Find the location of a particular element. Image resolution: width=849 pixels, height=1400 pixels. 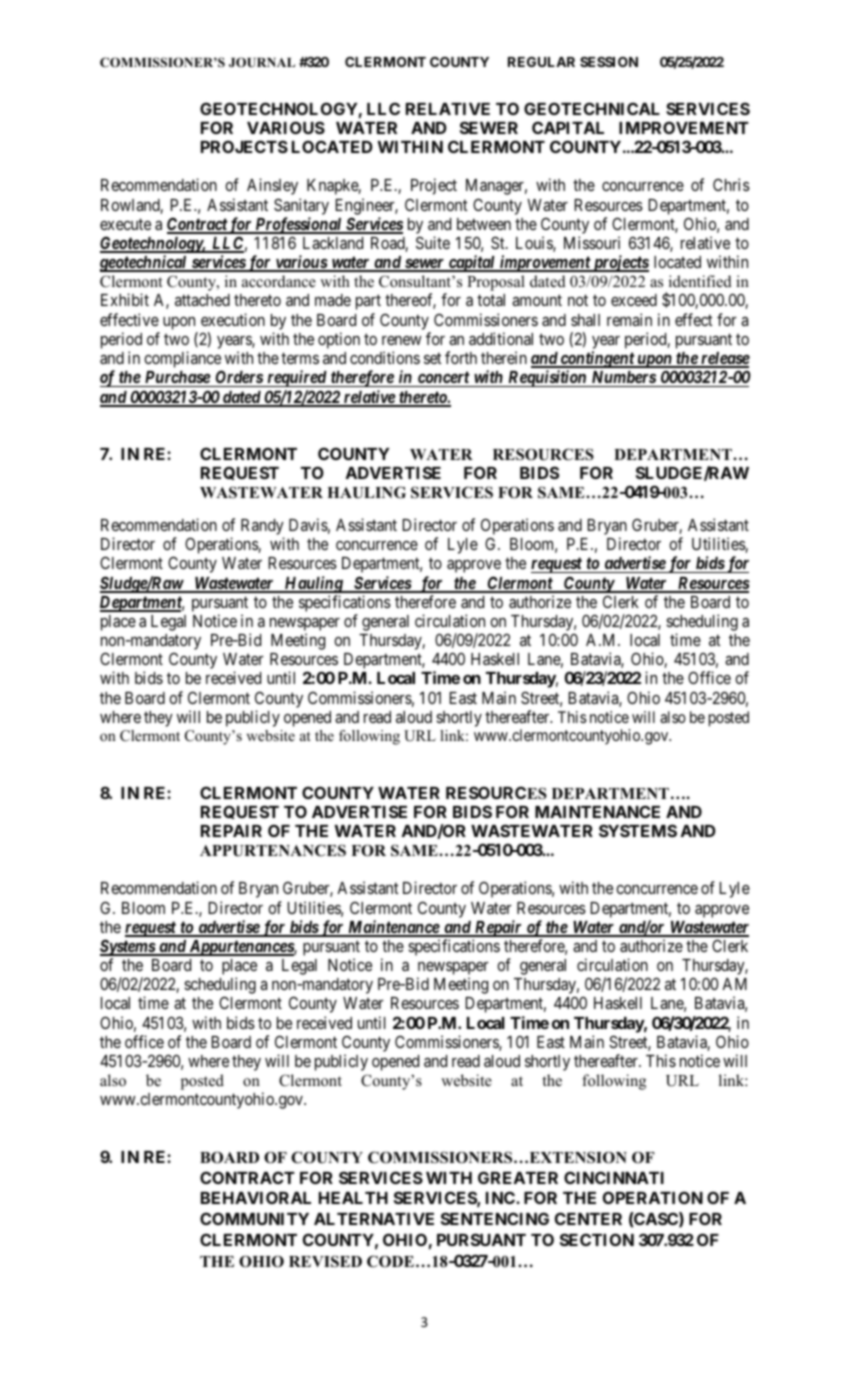

COMMUNITY is located at coordinates (254, 1218).
